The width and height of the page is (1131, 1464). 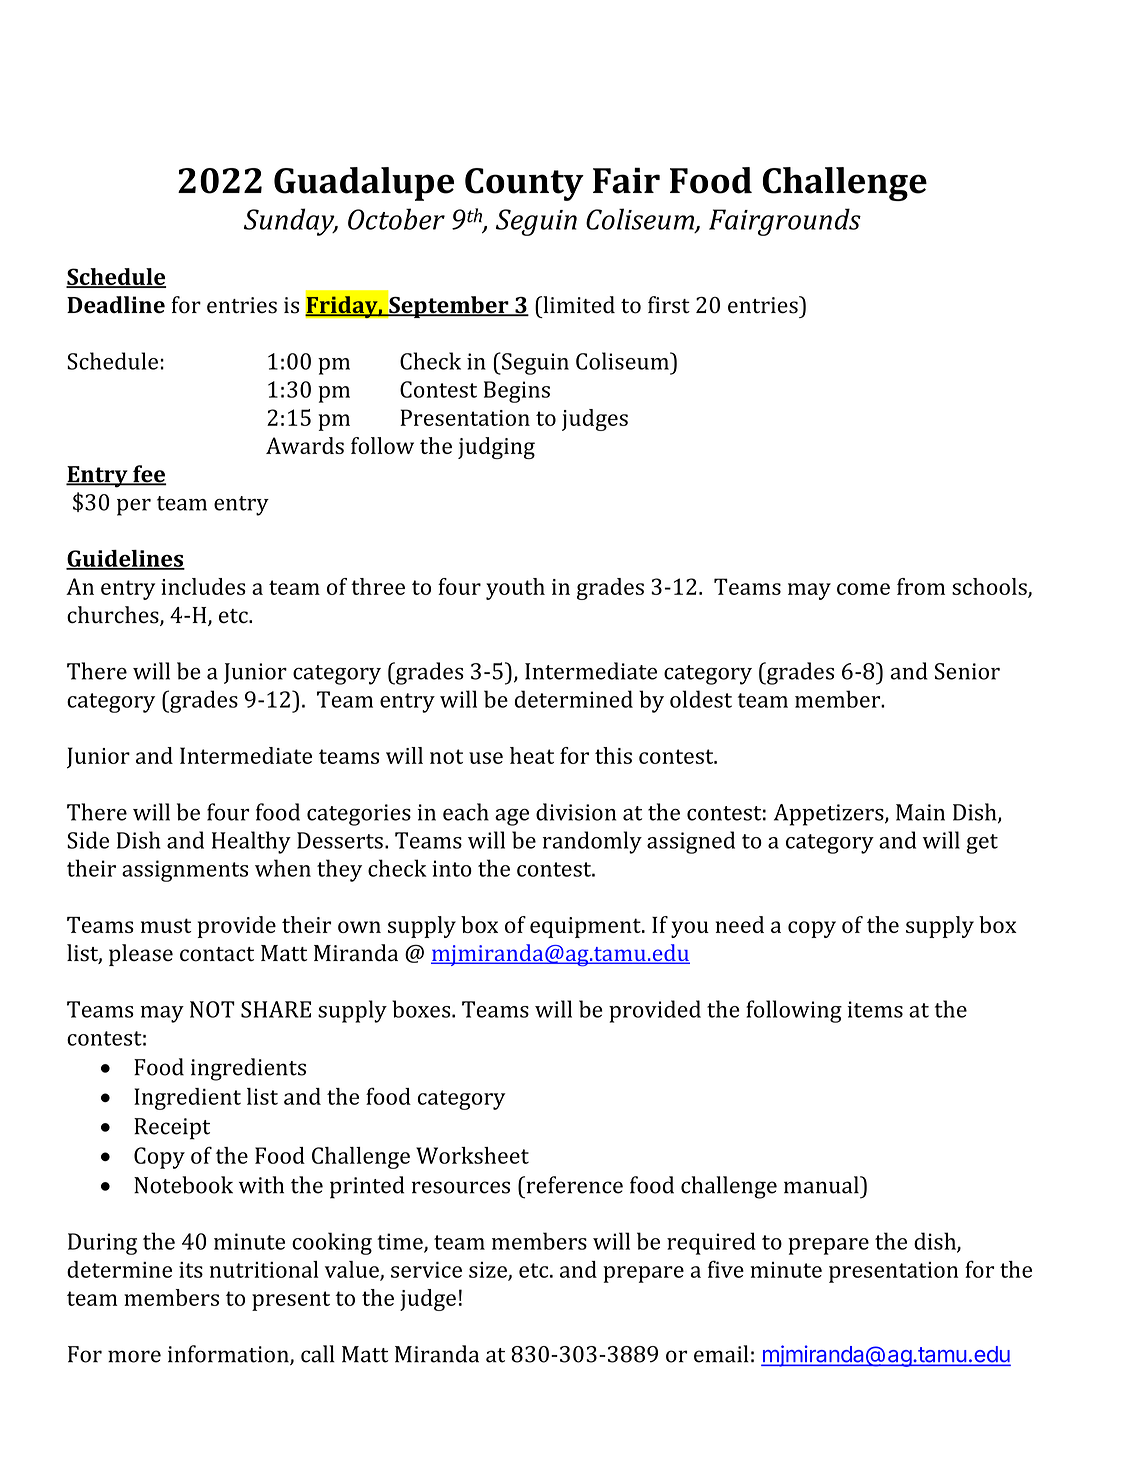 I want to click on heat, so click(x=532, y=755).
